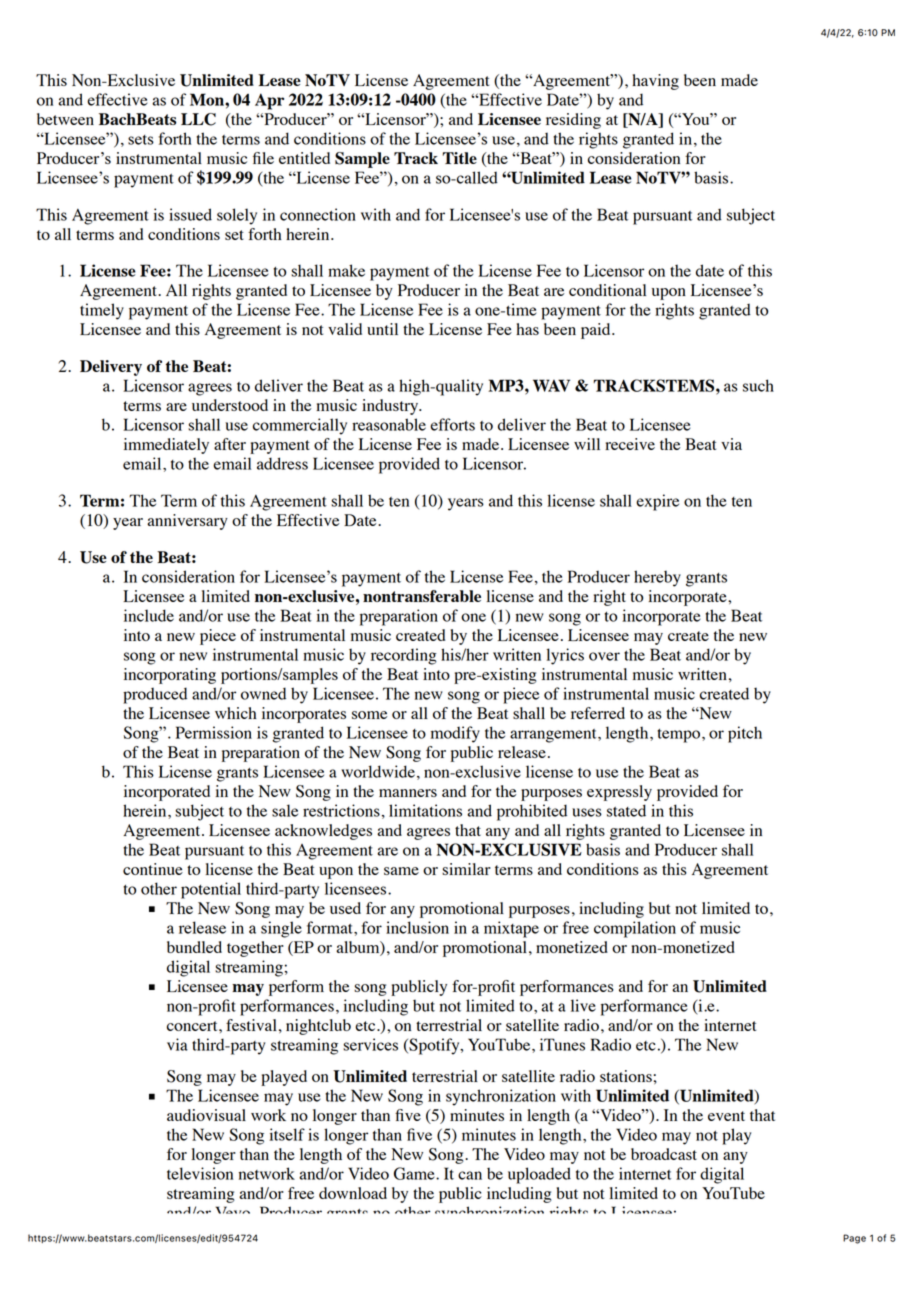 Image resolution: width=924 pixels, height=1308 pixels. What do you see at coordinates (745, 734) in the page?
I see `pitch` at bounding box center [745, 734].
